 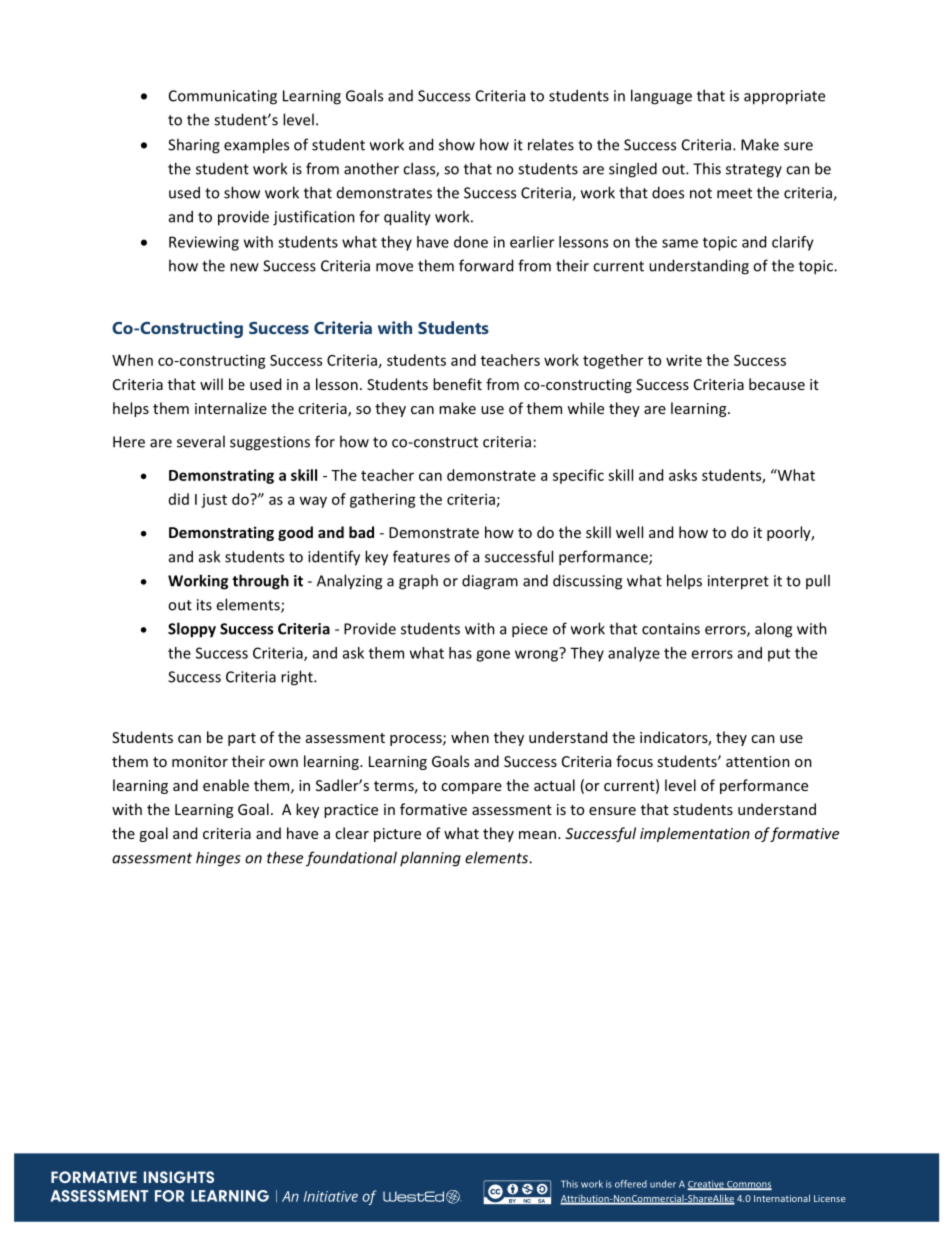 I want to click on put, so click(x=779, y=655).
